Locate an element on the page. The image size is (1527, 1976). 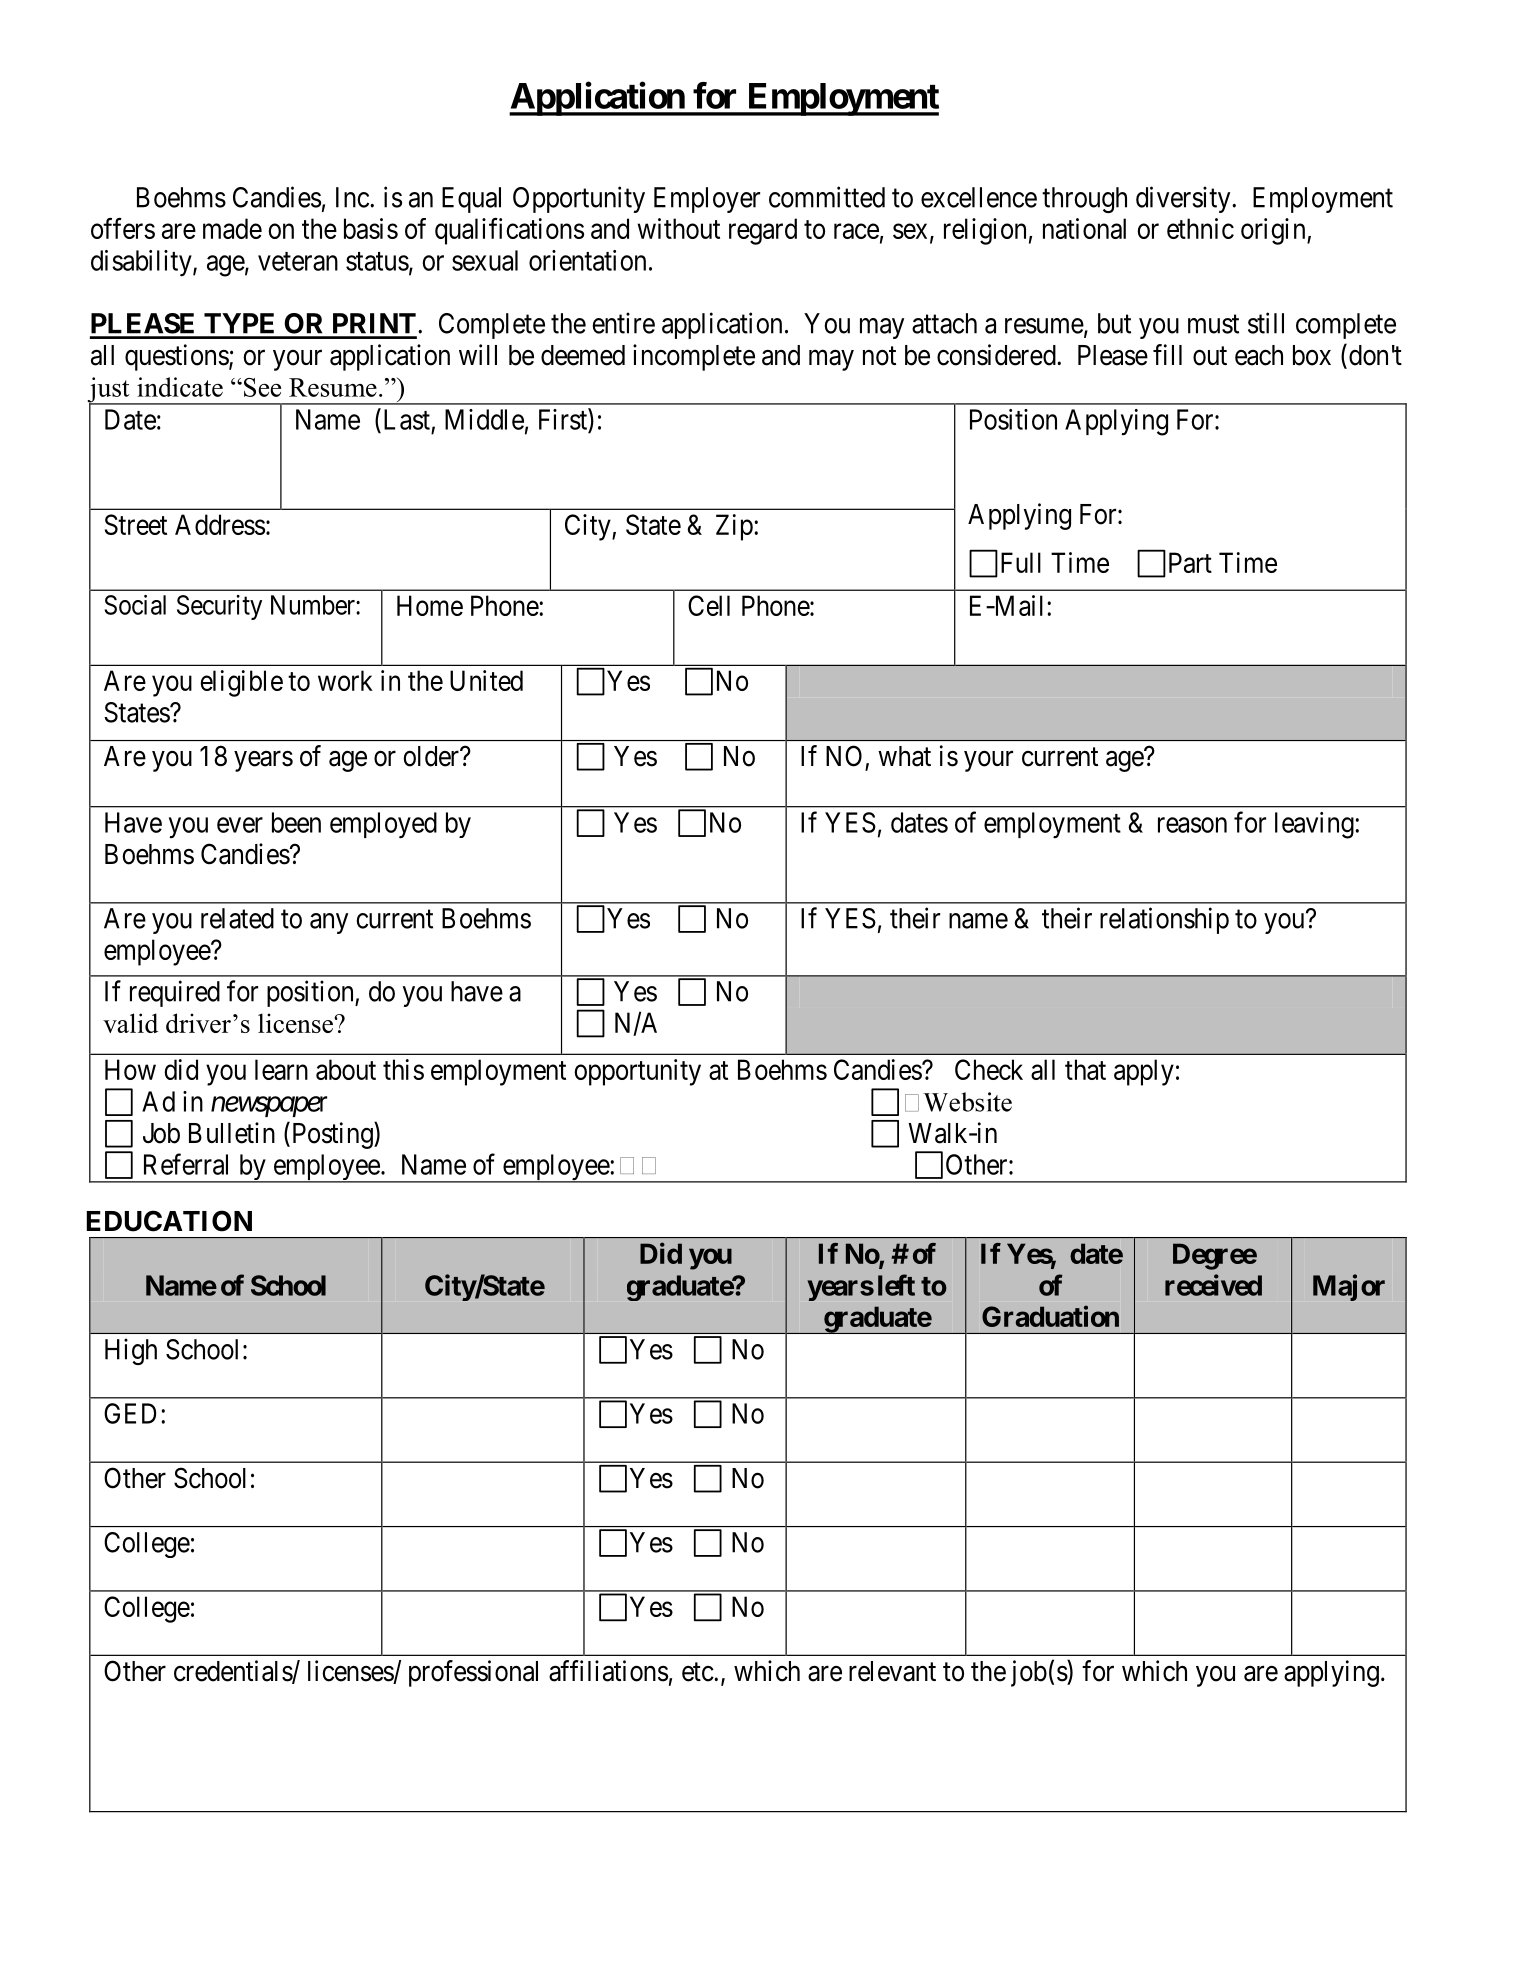
Check is located at coordinates (989, 1069).
